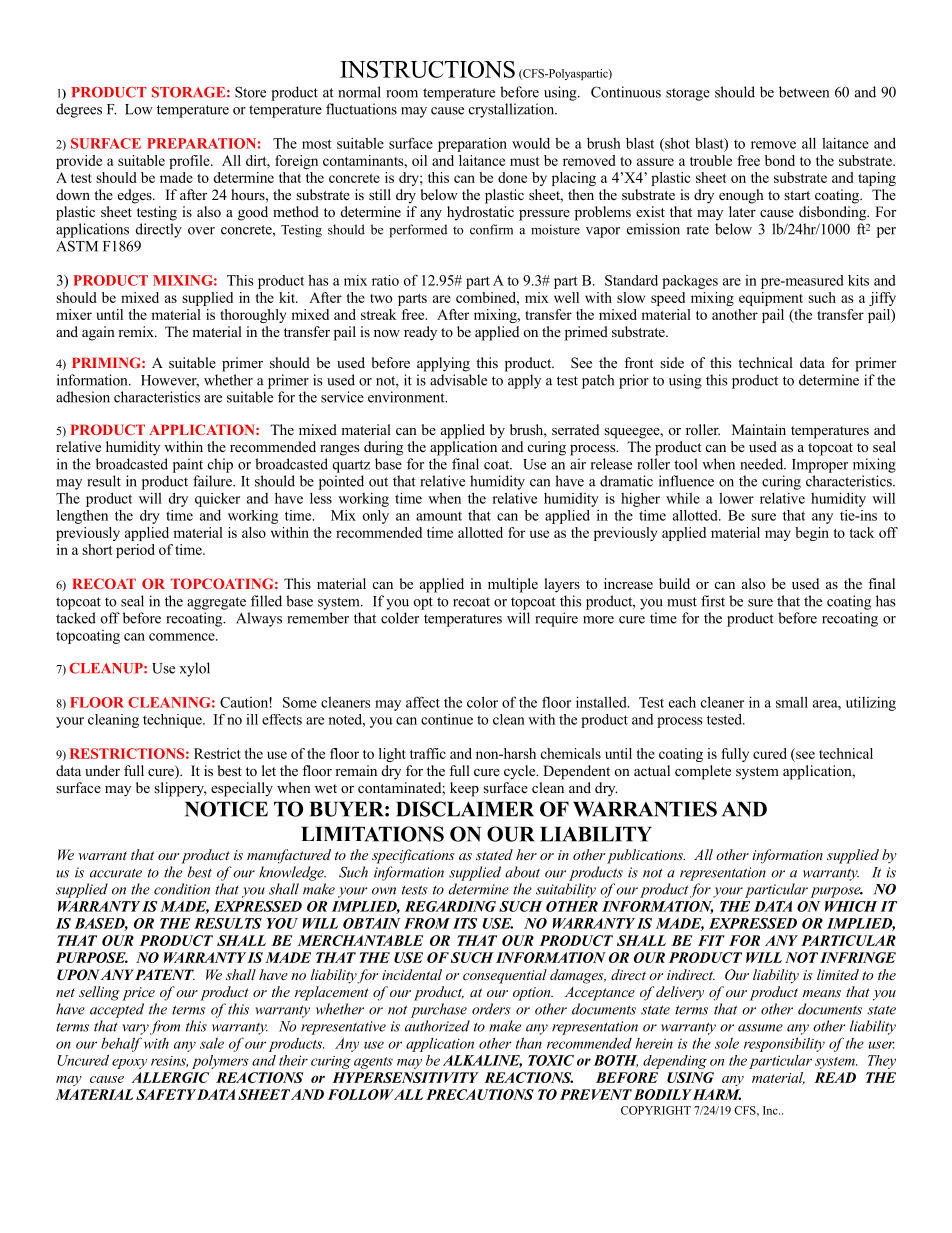 The height and width of the page is (1233, 952). What do you see at coordinates (188, 465) in the page?
I see `paint` at bounding box center [188, 465].
